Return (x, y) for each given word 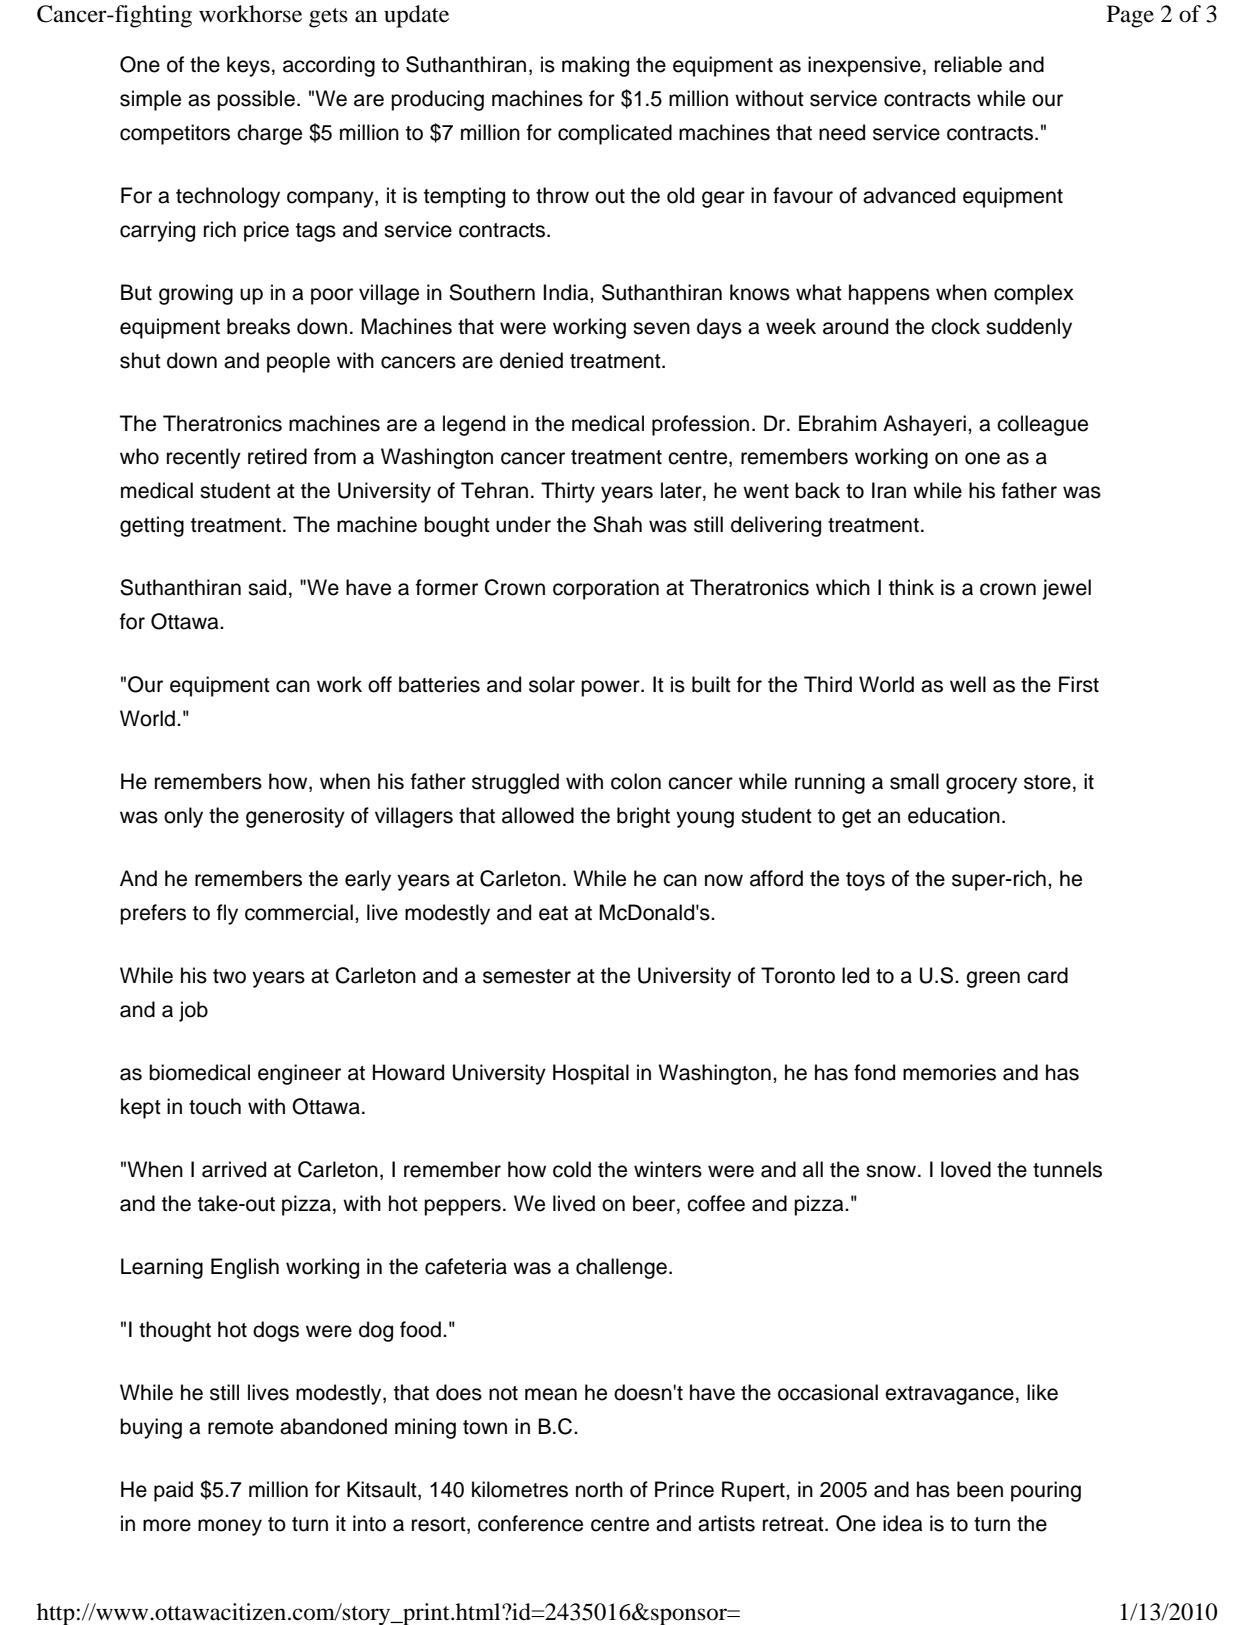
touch (215, 1106)
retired (277, 456)
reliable (968, 64)
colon (636, 781)
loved (966, 1169)
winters (668, 1169)
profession (700, 425)
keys (248, 66)
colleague (1042, 425)
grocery (981, 785)
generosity (295, 817)
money (230, 1527)
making (595, 66)
